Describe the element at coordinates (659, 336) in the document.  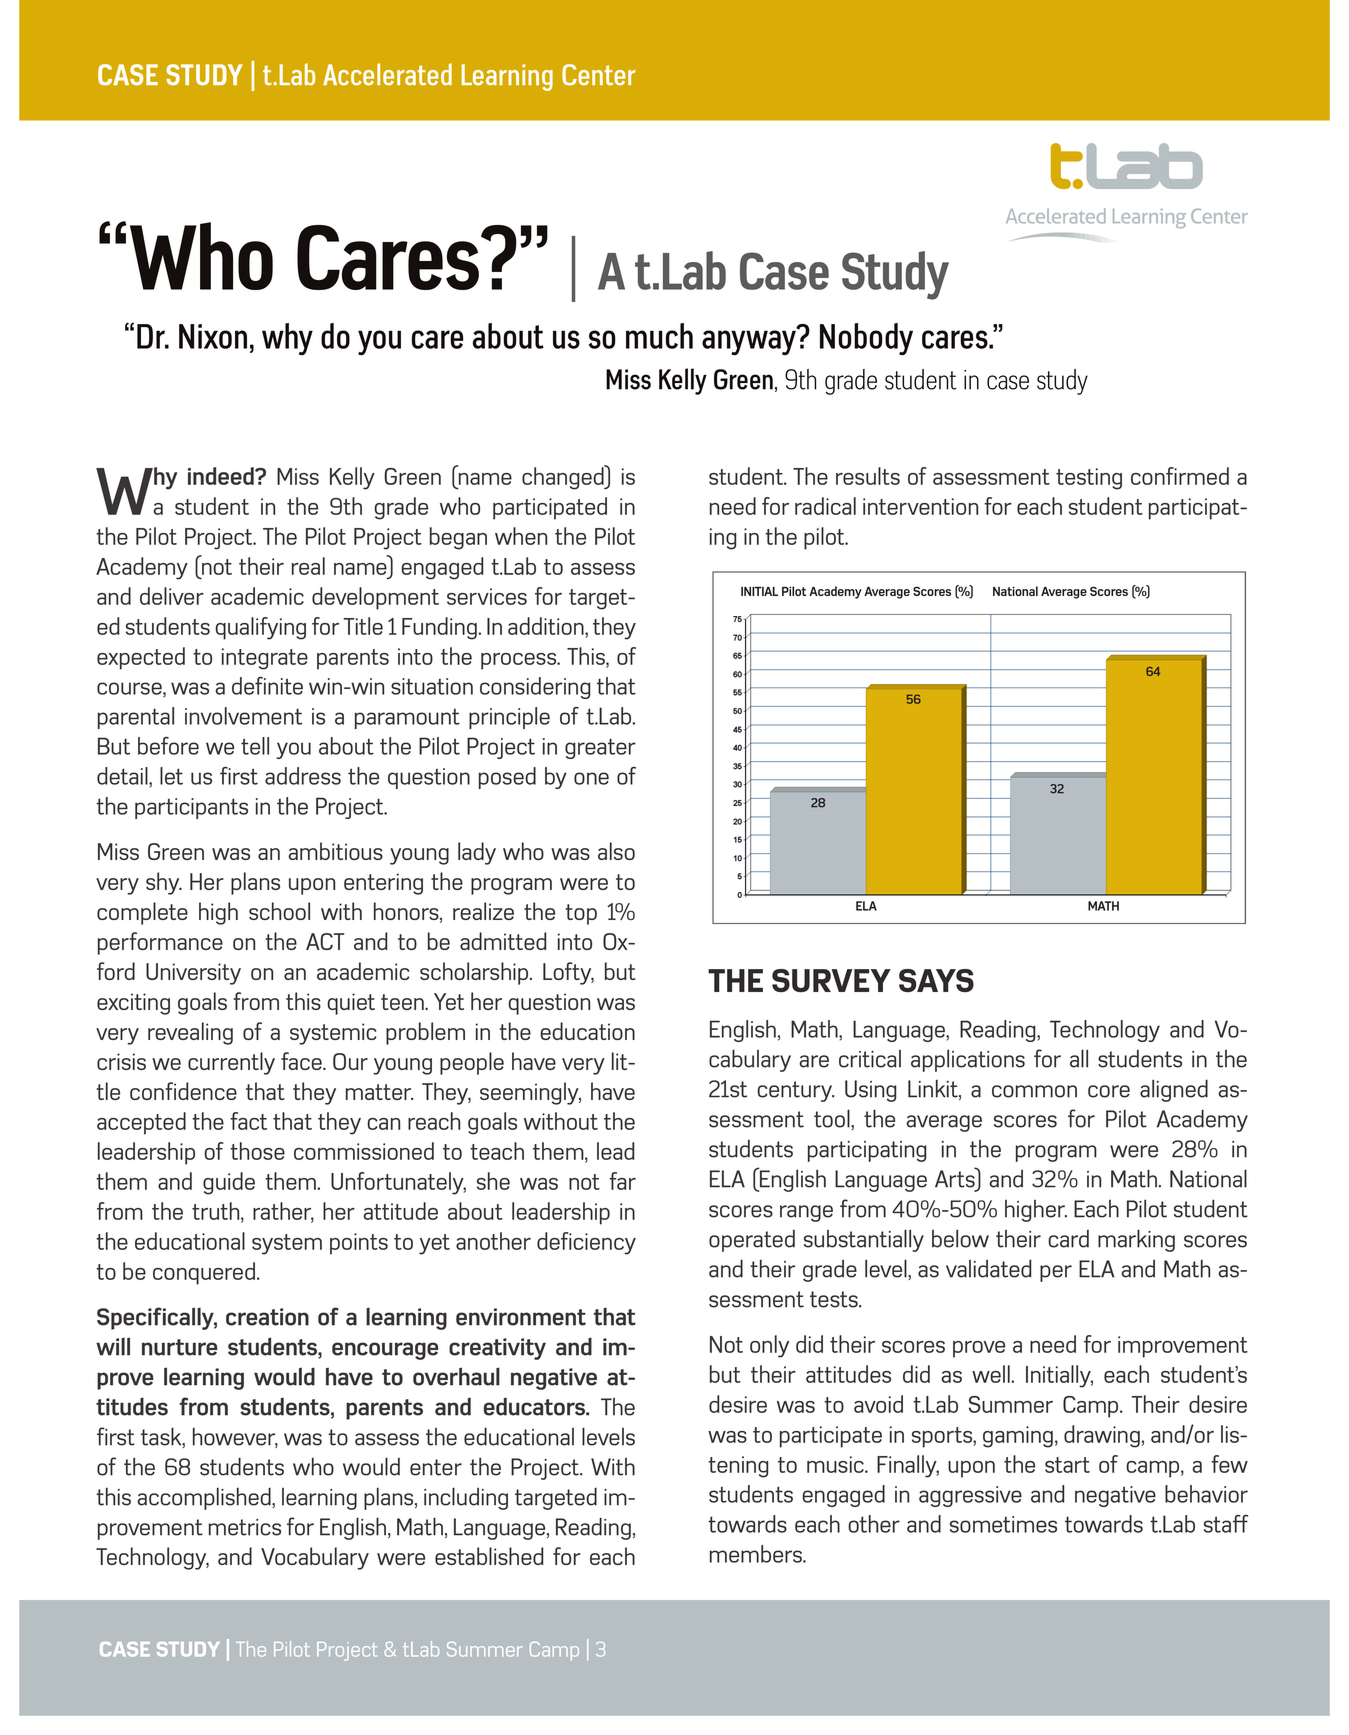
I see `much` at that location.
